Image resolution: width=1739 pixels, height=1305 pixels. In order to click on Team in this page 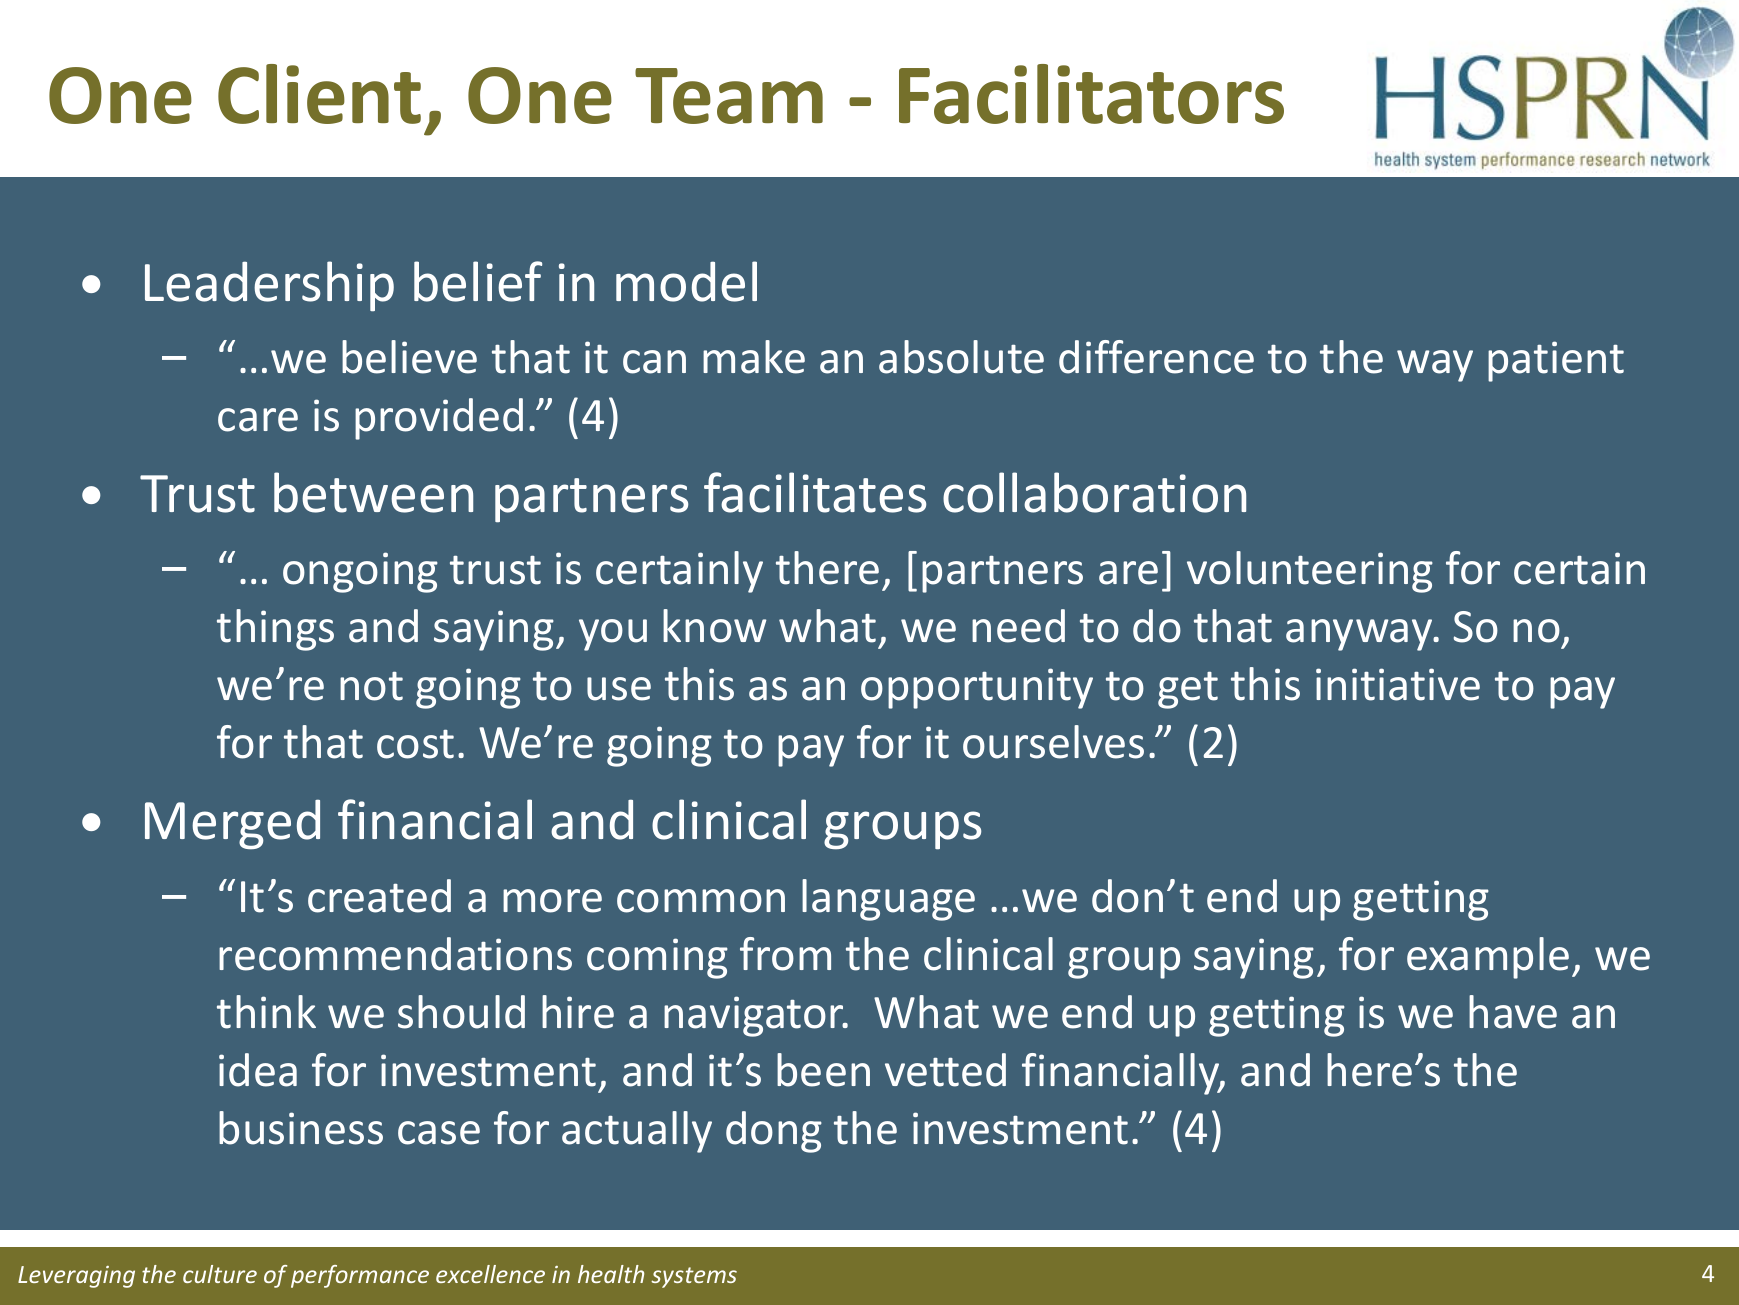, I will do `click(729, 96)`.
